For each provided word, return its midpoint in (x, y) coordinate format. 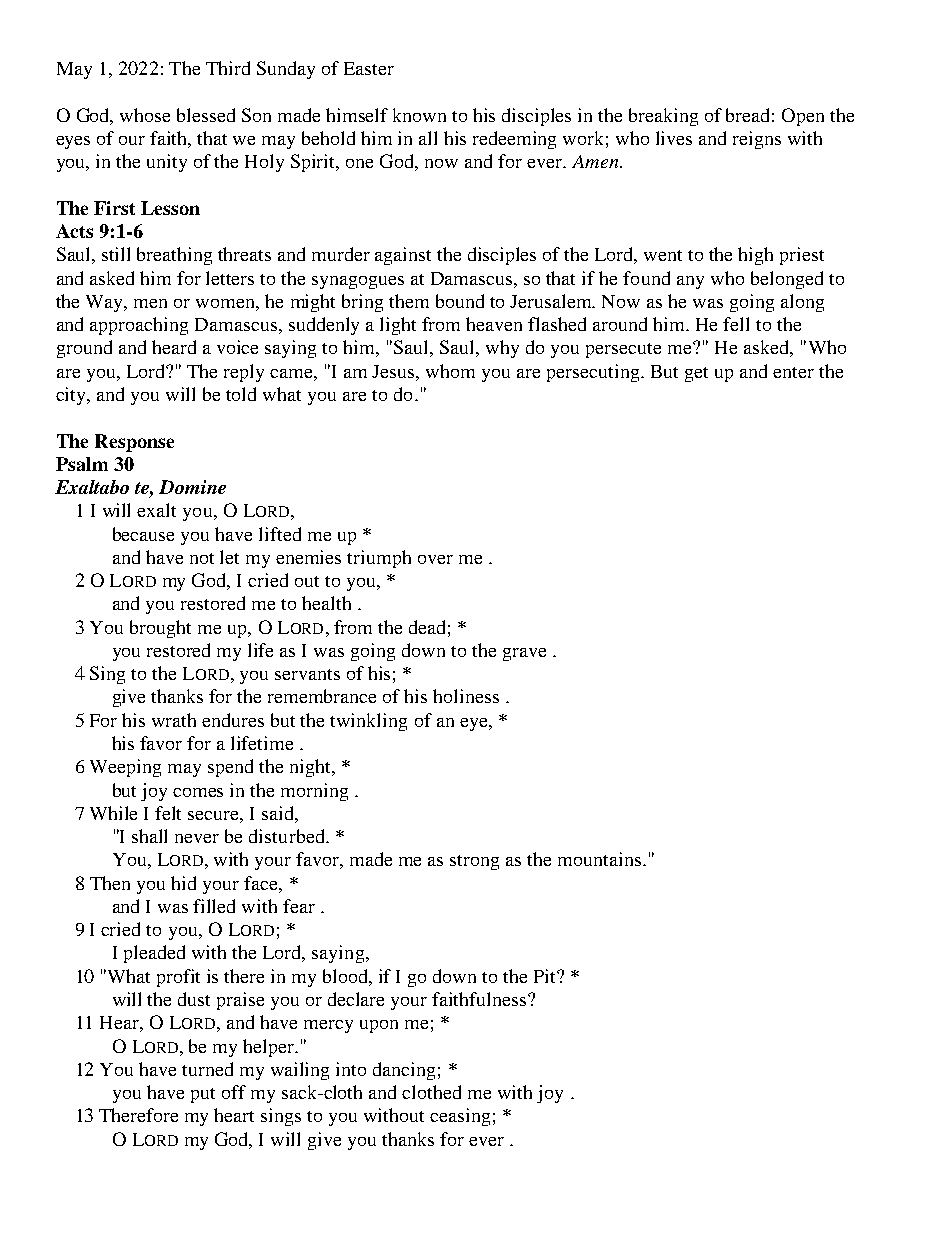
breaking (663, 117)
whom (450, 371)
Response (134, 443)
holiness (466, 696)
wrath (174, 720)
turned (207, 1069)
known (419, 115)
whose (145, 115)
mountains (599, 859)
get (696, 374)
